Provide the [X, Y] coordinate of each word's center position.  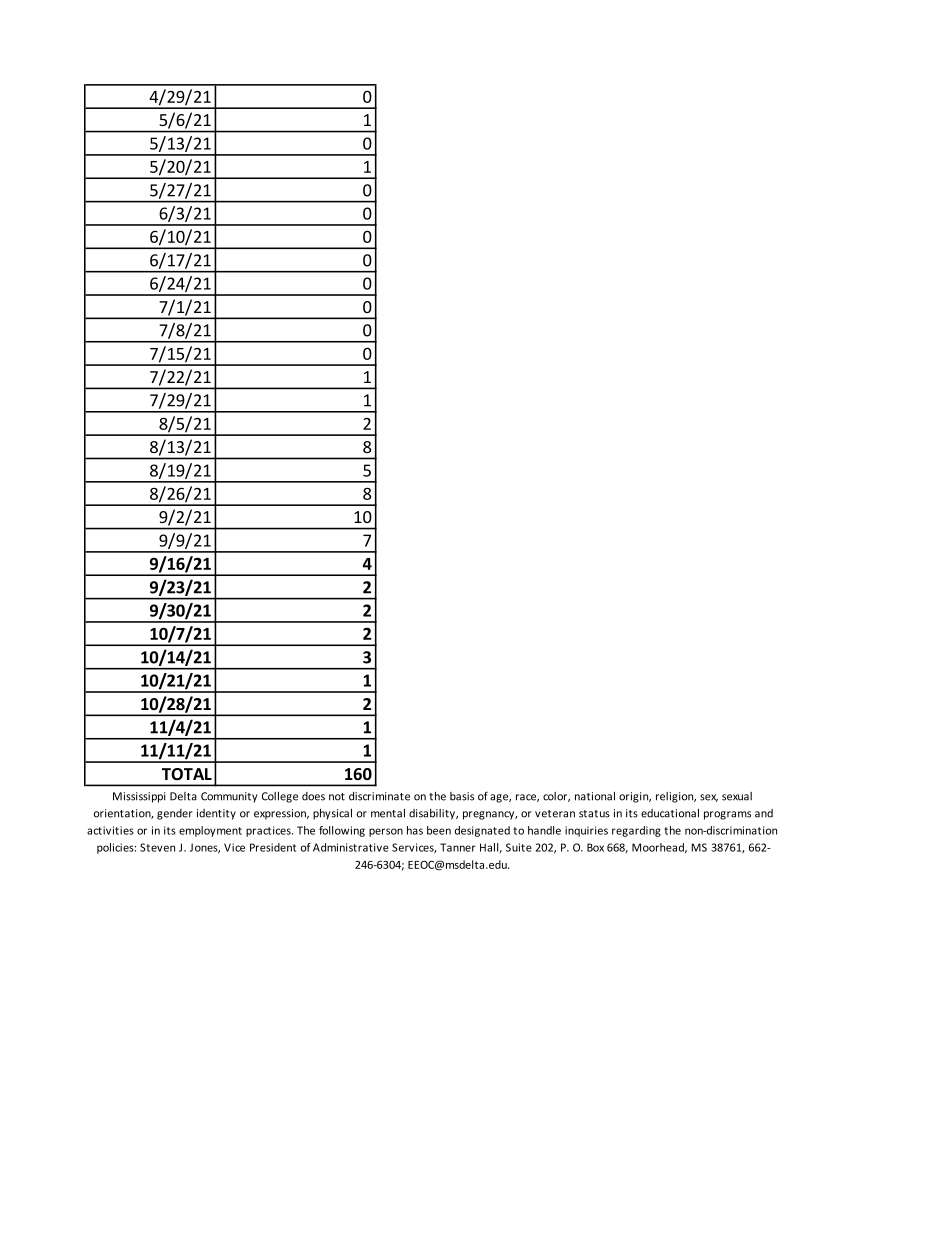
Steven [157, 847]
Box [595, 847]
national [595, 796]
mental [388, 813]
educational [670, 813]
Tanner [458, 847]
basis [462, 796]
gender [174, 814]
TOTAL [187, 774]
